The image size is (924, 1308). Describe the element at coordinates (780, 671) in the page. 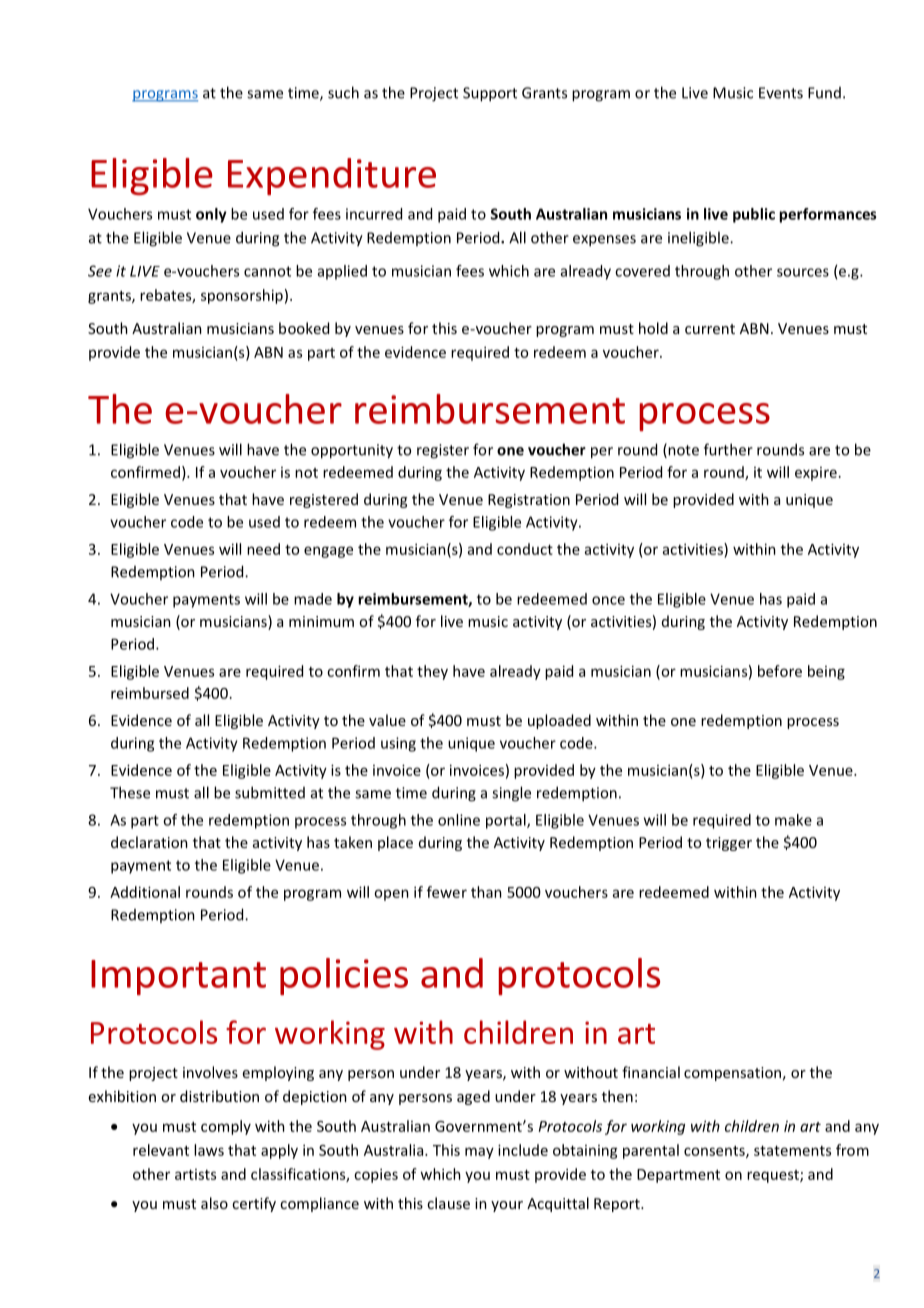

I see `before` at that location.
